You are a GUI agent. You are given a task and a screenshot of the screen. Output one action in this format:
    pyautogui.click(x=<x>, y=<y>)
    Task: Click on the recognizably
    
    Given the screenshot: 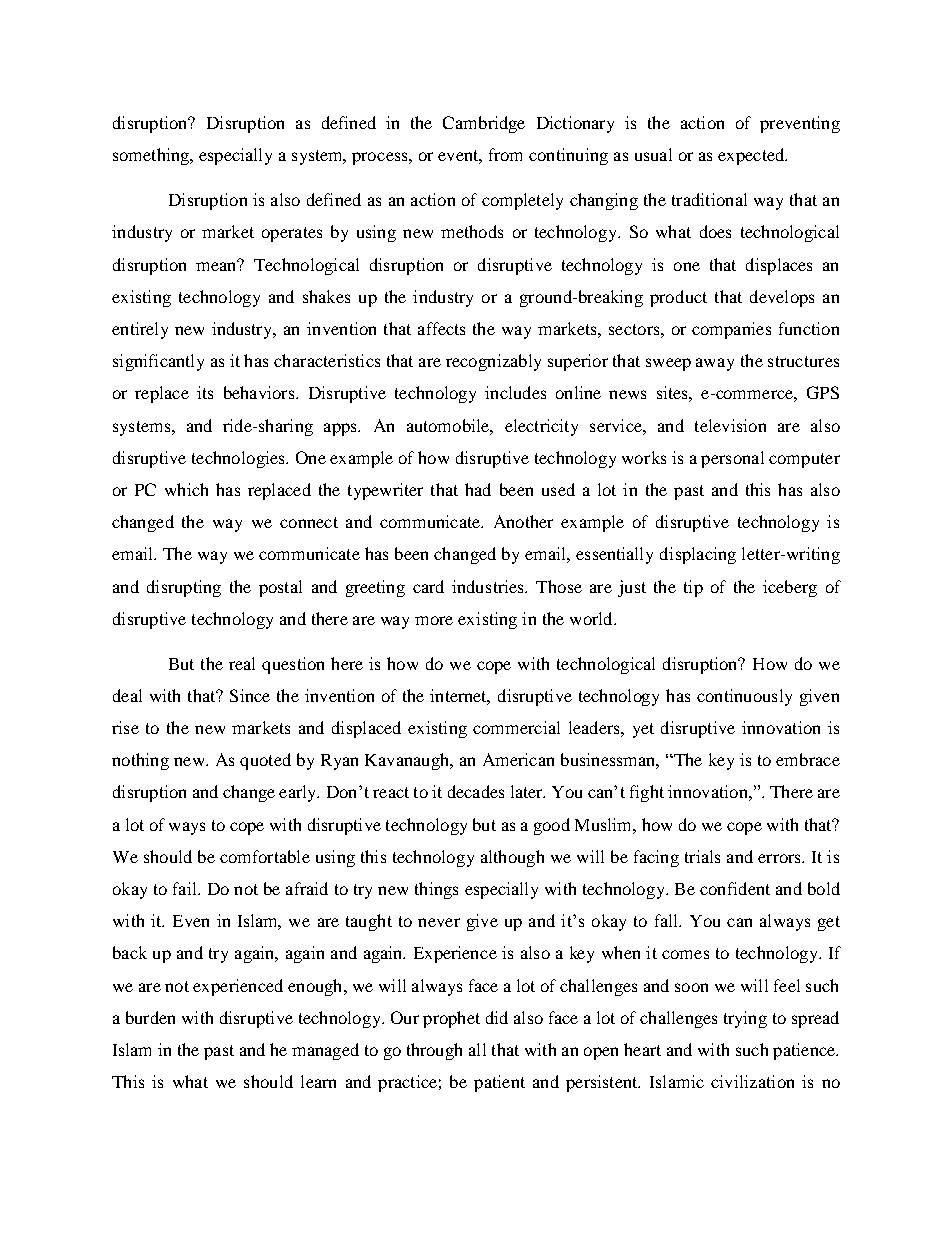 What is the action you would take?
    pyautogui.click(x=493, y=362)
